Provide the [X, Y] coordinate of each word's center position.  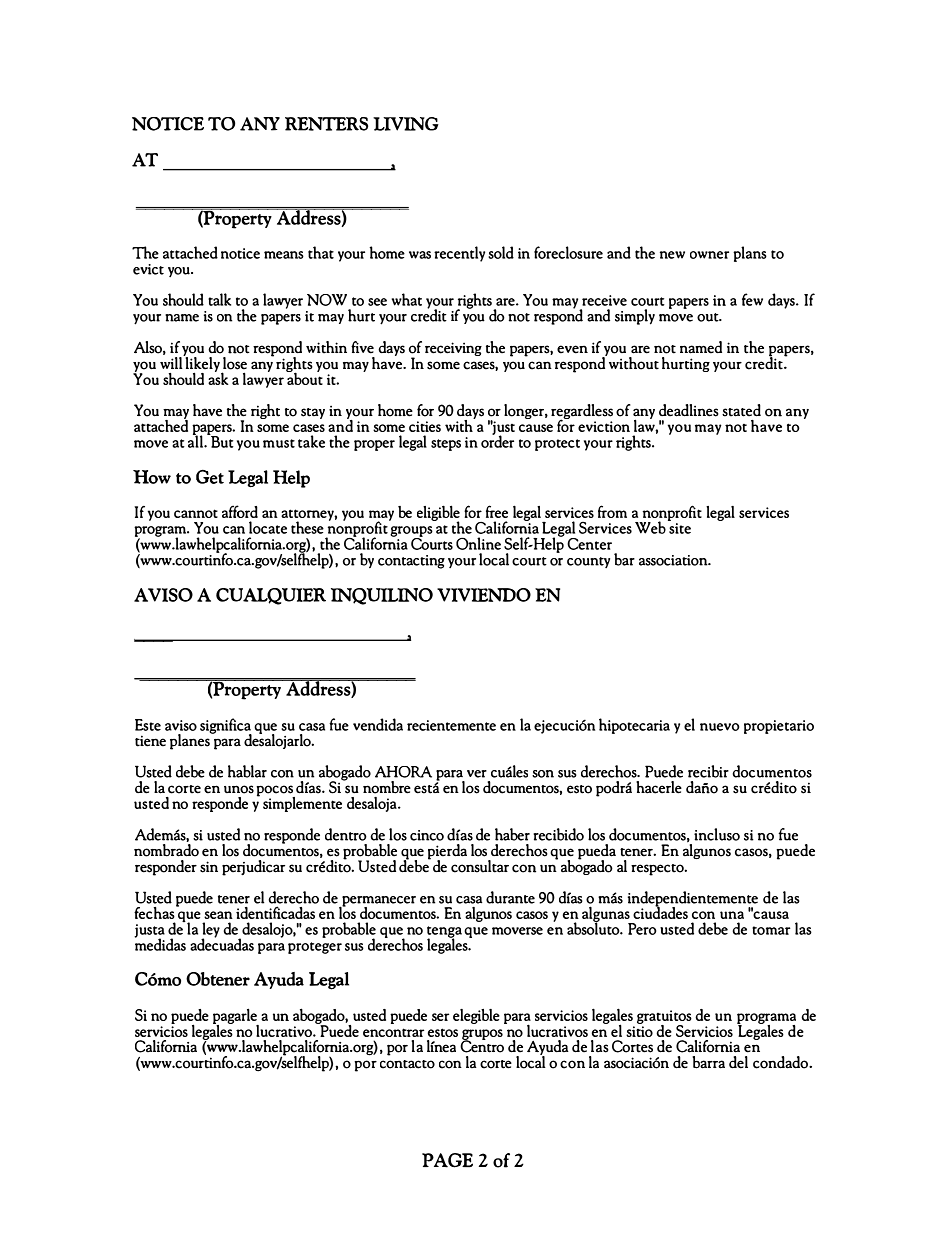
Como [158, 979]
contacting [411, 562]
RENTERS [326, 124]
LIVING [406, 124]
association [674, 560]
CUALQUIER [271, 596]
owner [709, 255]
